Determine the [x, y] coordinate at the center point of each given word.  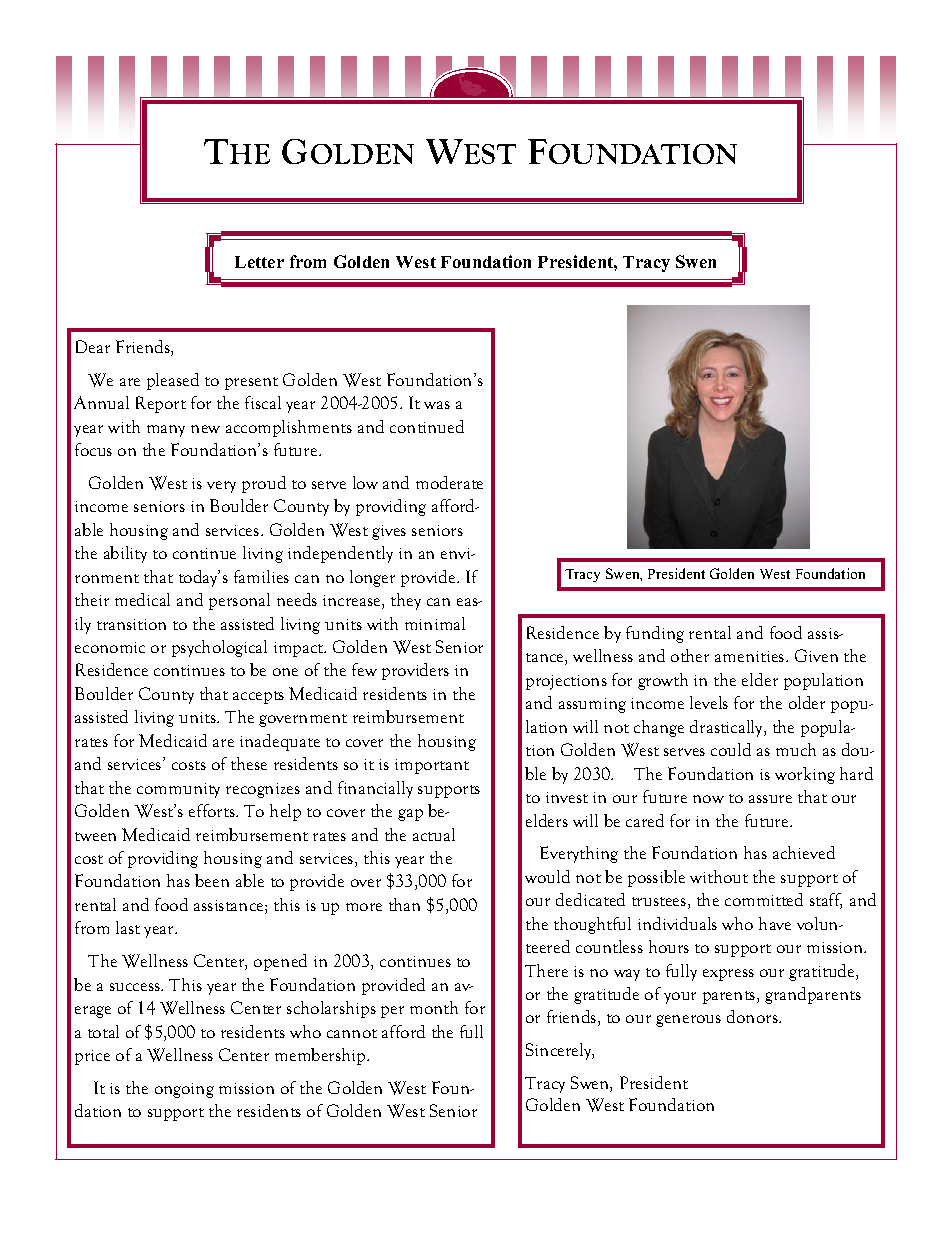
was [437, 405]
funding [655, 634]
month [434, 1007]
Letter [259, 262]
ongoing [184, 1090]
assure [770, 799]
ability [125, 554]
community [178, 790]
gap [410, 815]
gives [389, 532]
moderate [449, 482]
